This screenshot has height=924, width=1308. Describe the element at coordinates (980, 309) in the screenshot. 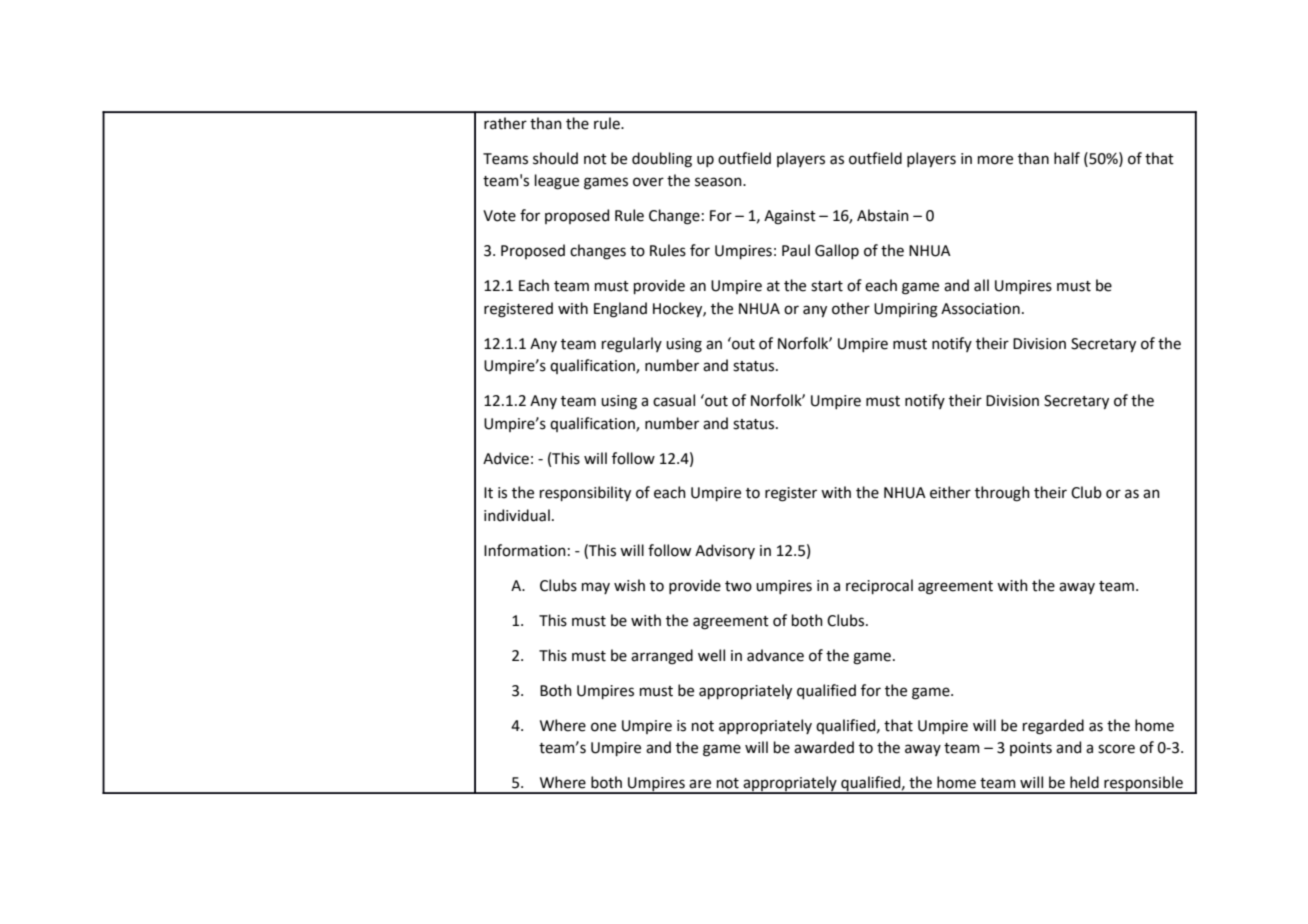

I see `Association` at that location.
